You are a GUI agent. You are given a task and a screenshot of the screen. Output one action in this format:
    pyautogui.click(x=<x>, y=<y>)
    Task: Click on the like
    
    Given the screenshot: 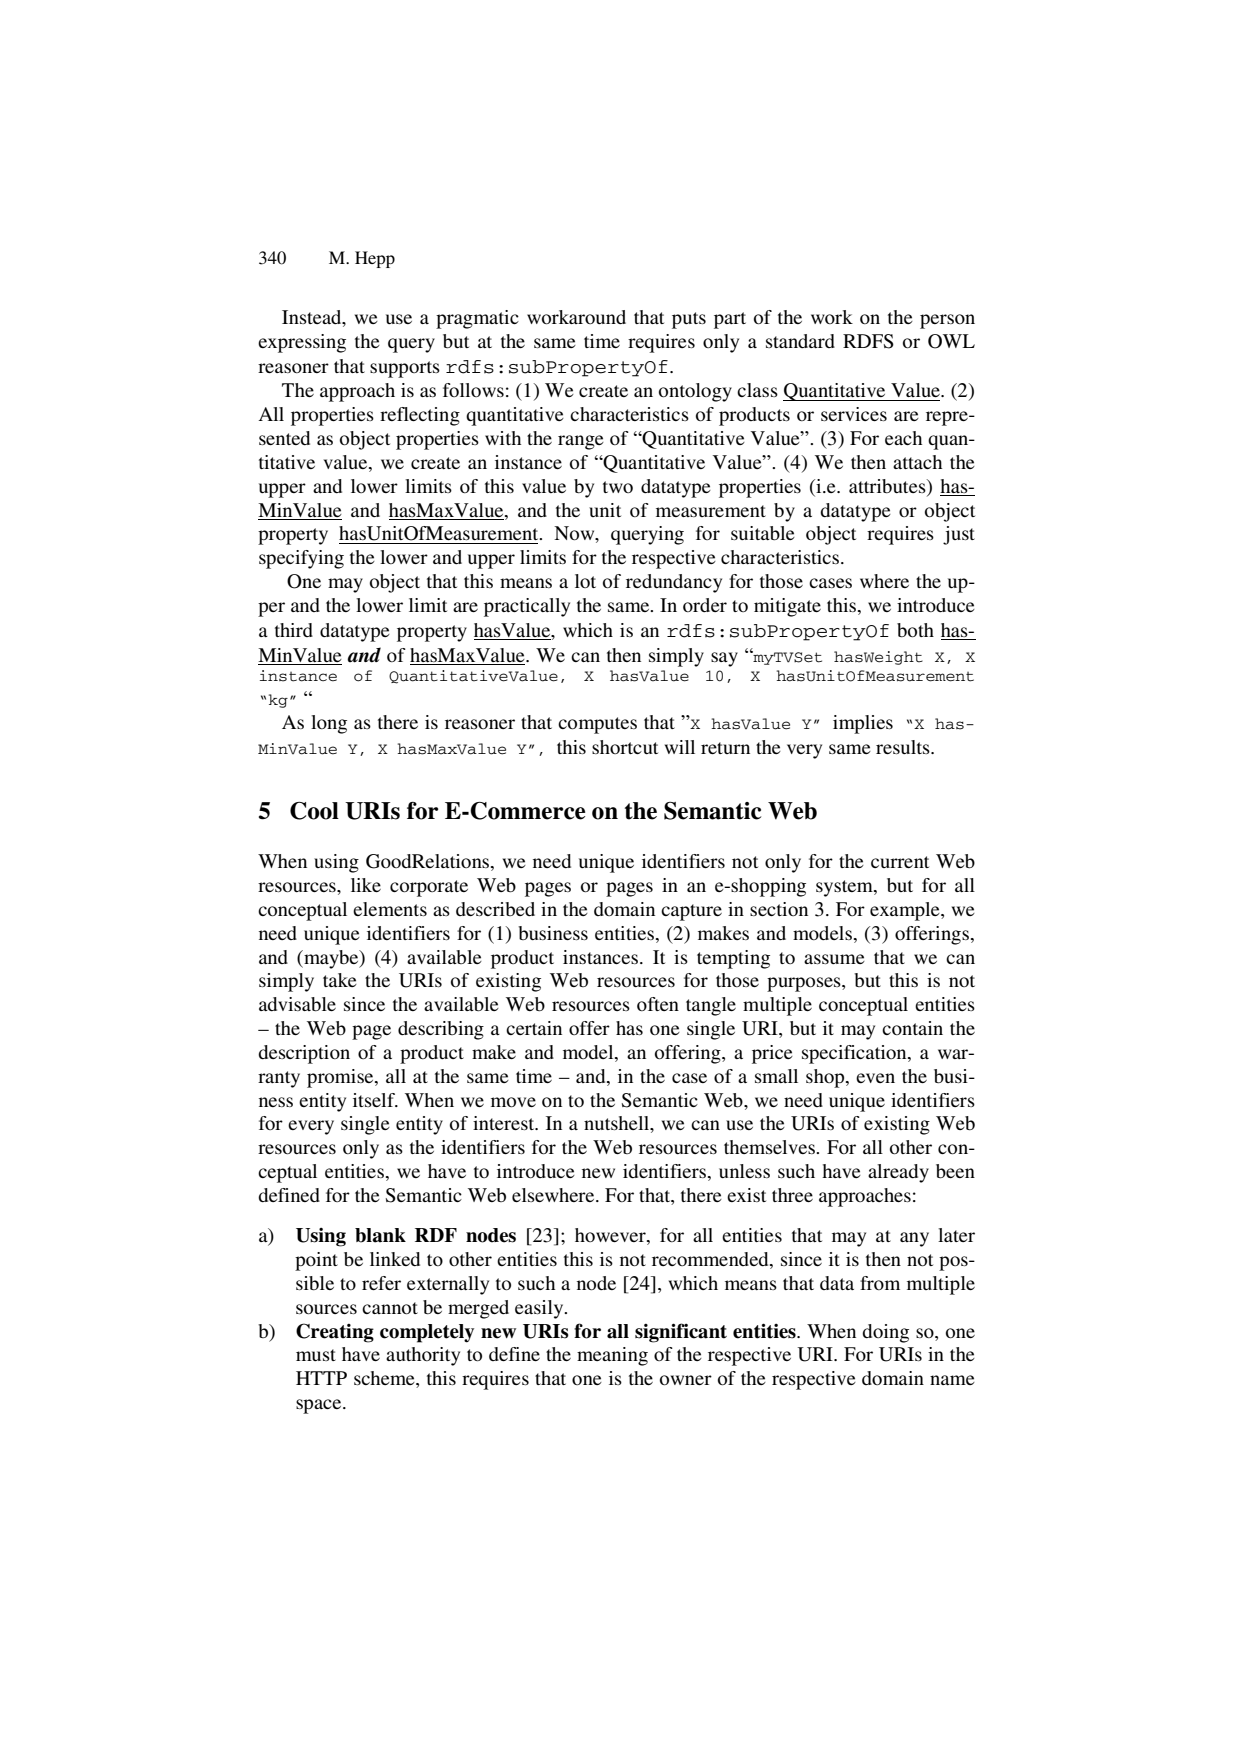 What is the action you would take?
    pyautogui.click(x=366, y=885)
